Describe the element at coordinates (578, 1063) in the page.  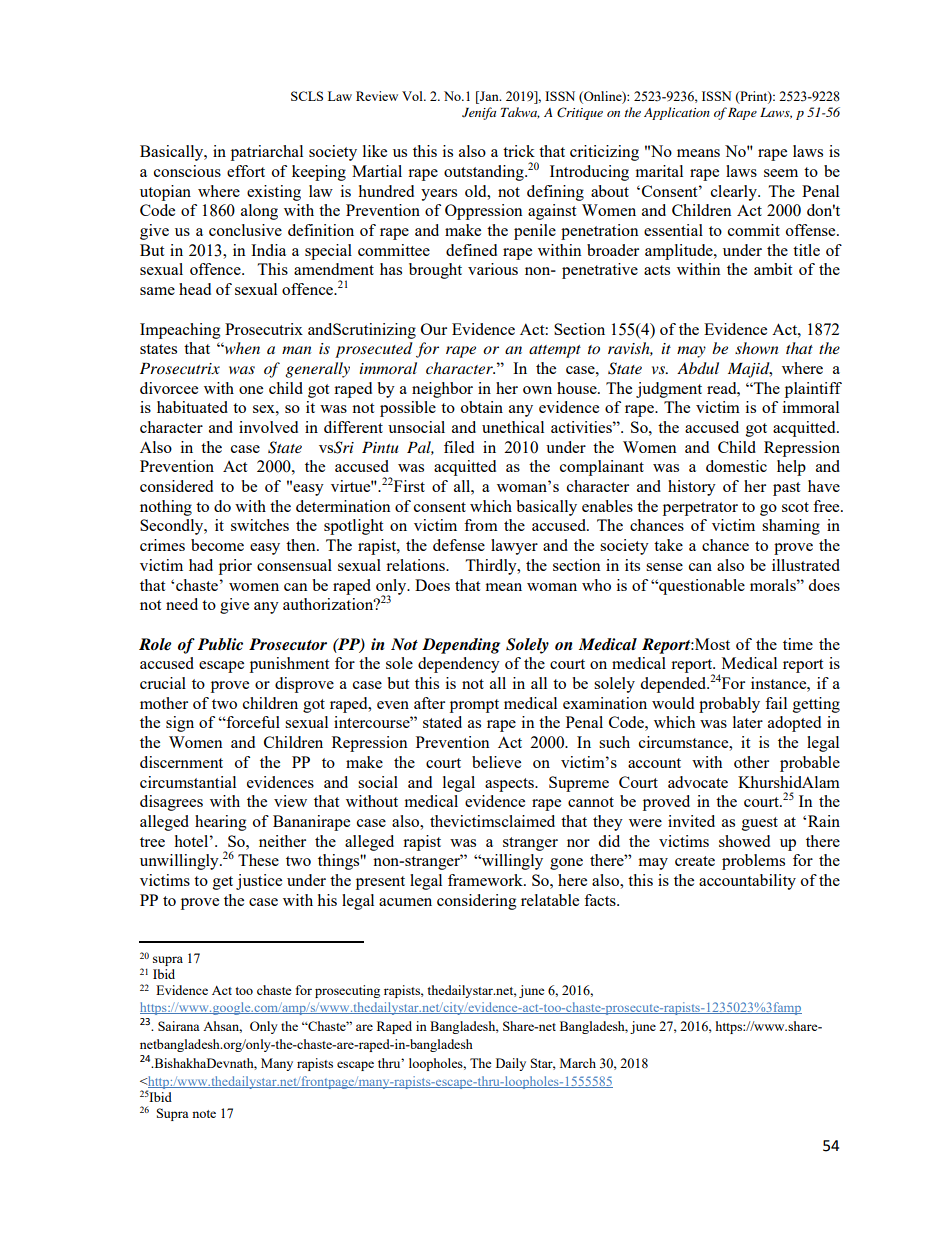
I see `March` at that location.
